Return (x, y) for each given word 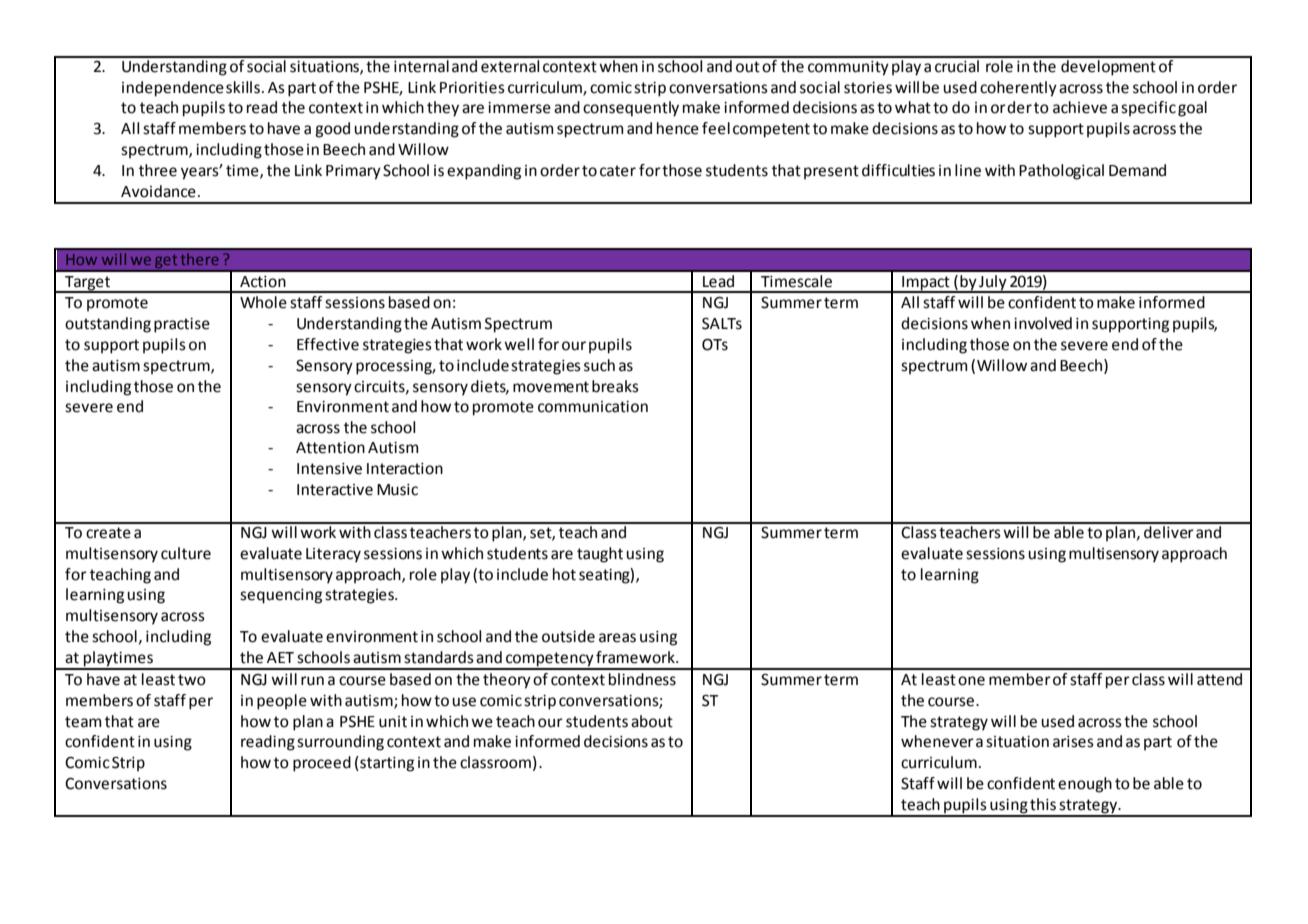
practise (182, 325)
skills (243, 87)
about (652, 721)
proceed (322, 764)
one (971, 681)
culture (186, 553)
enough (1085, 785)
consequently (631, 109)
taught (600, 555)
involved (1043, 323)
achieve (1080, 107)
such (599, 365)
